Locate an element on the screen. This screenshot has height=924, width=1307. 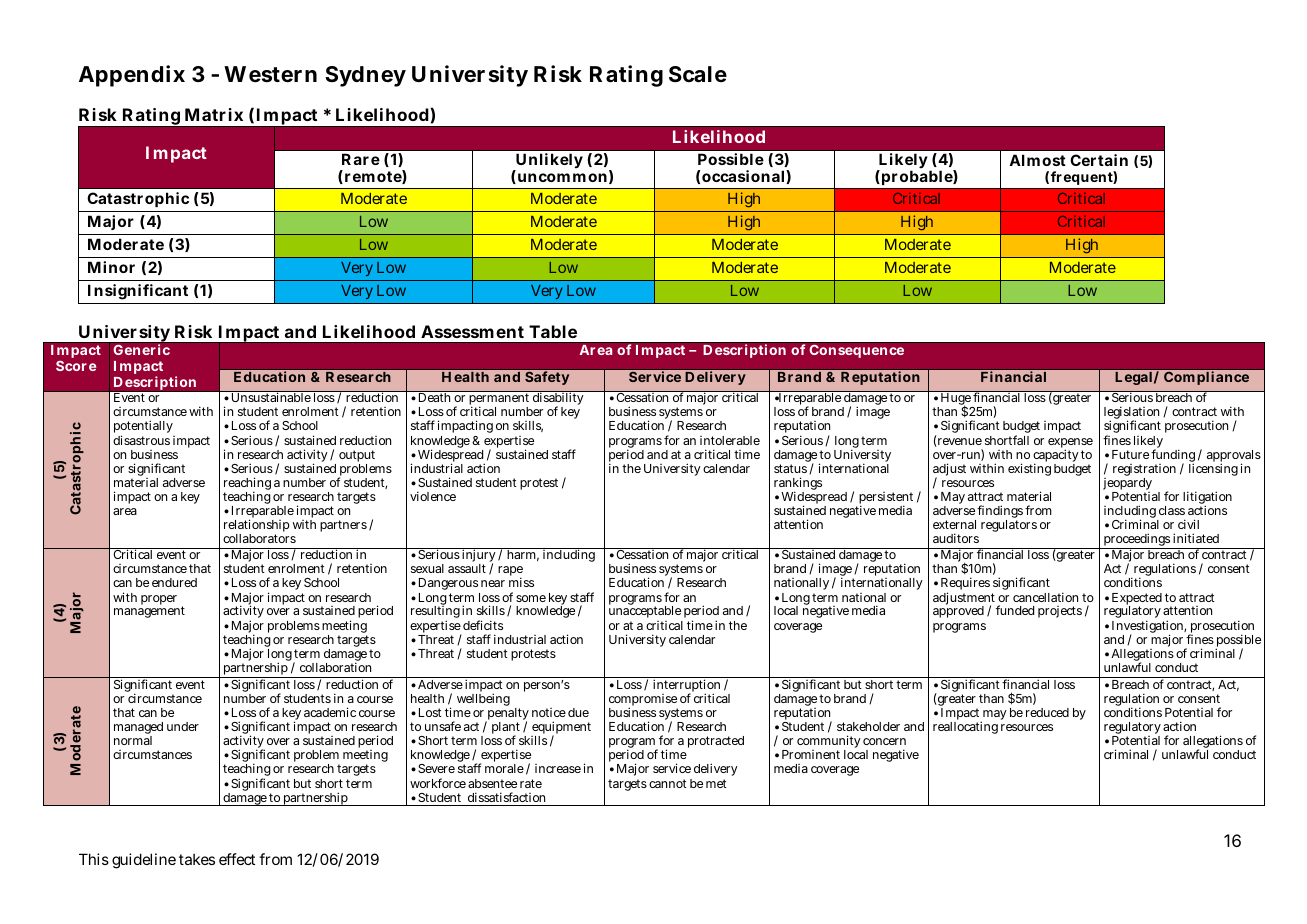
reduced is located at coordinates (1047, 712).
